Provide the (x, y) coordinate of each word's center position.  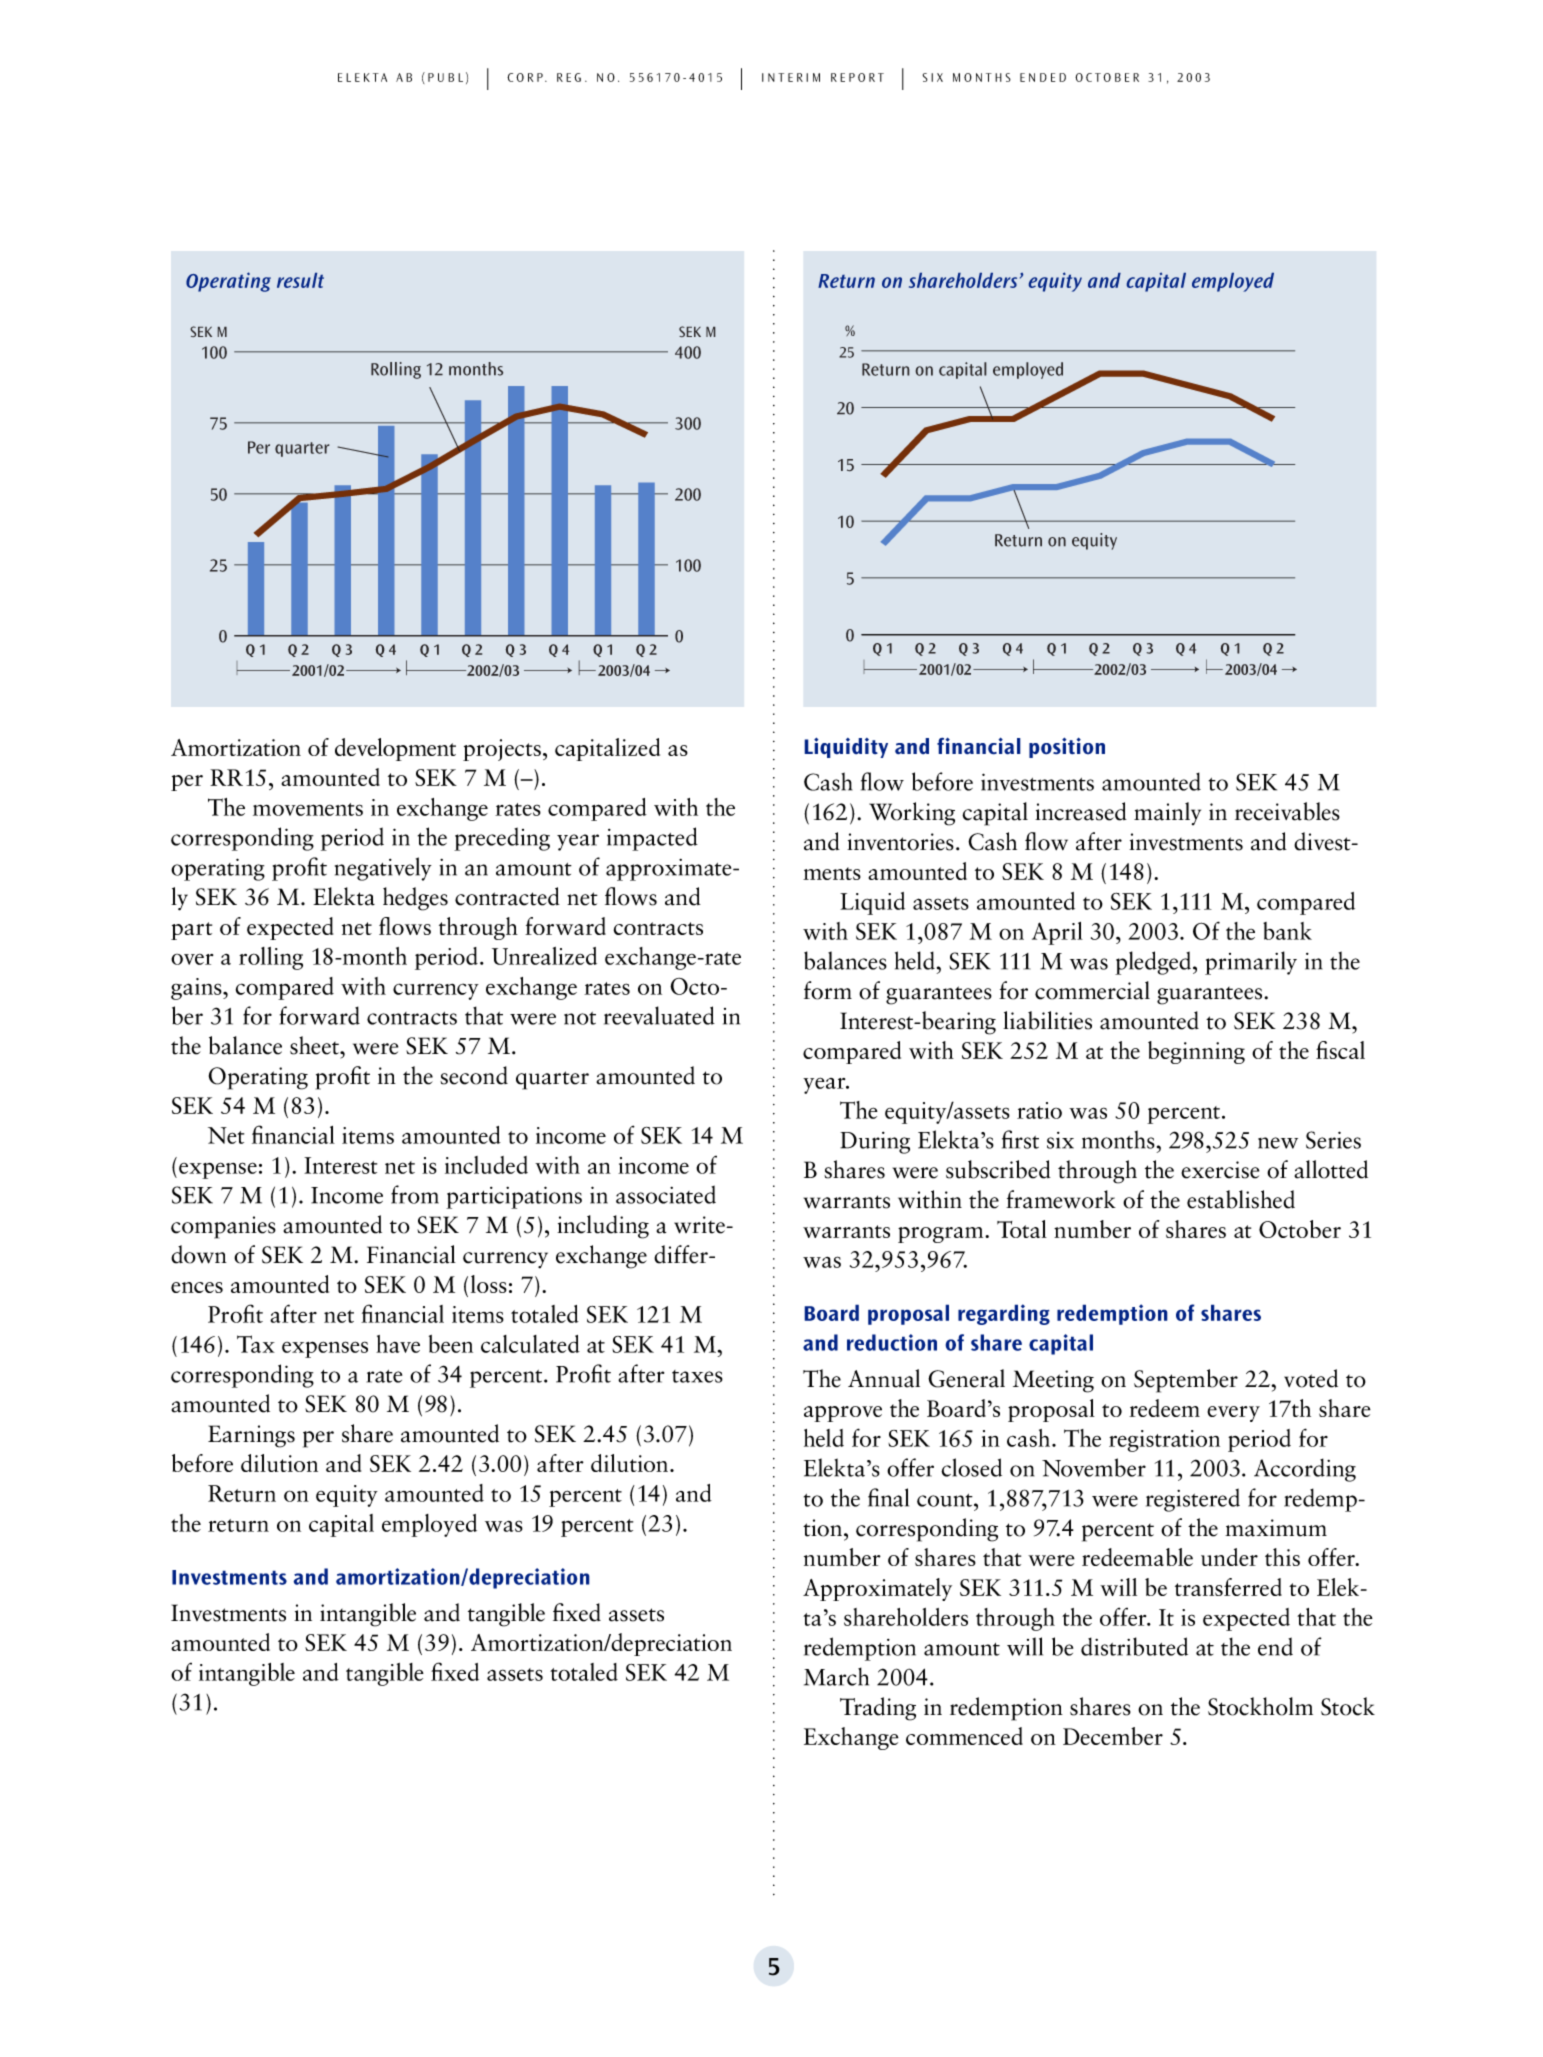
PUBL (445, 77)
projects (502, 750)
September (1186, 1381)
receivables (1287, 811)
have (398, 1344)
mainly (1167, 813)
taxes (697, 1376)
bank (1287, 931)
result (300, 280)
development (395, 749)
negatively (383, 869)
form (828, 990)
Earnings (251, 1436)
